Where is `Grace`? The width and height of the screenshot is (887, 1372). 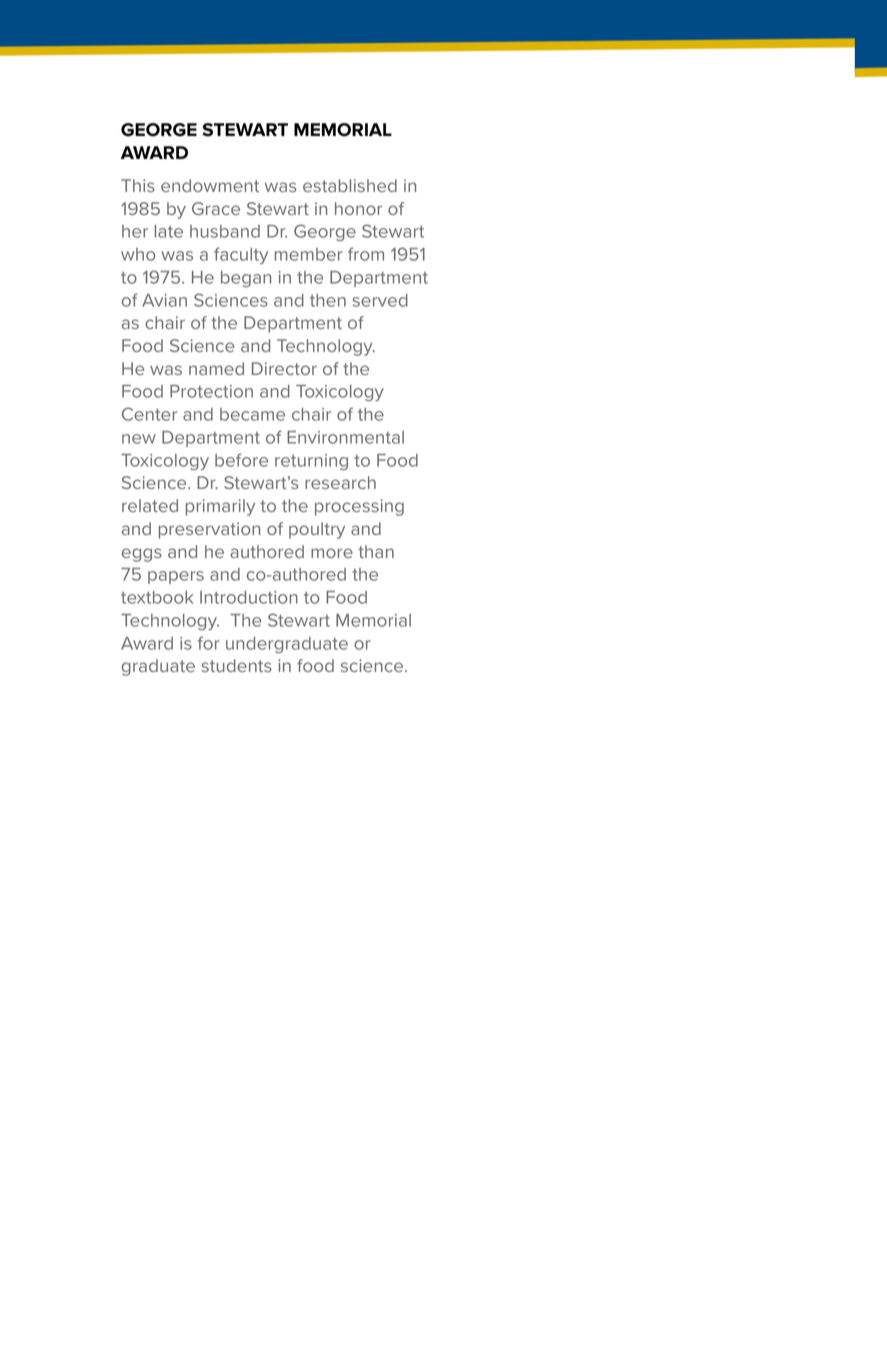
Grace is located at coordinates (216, 208).
